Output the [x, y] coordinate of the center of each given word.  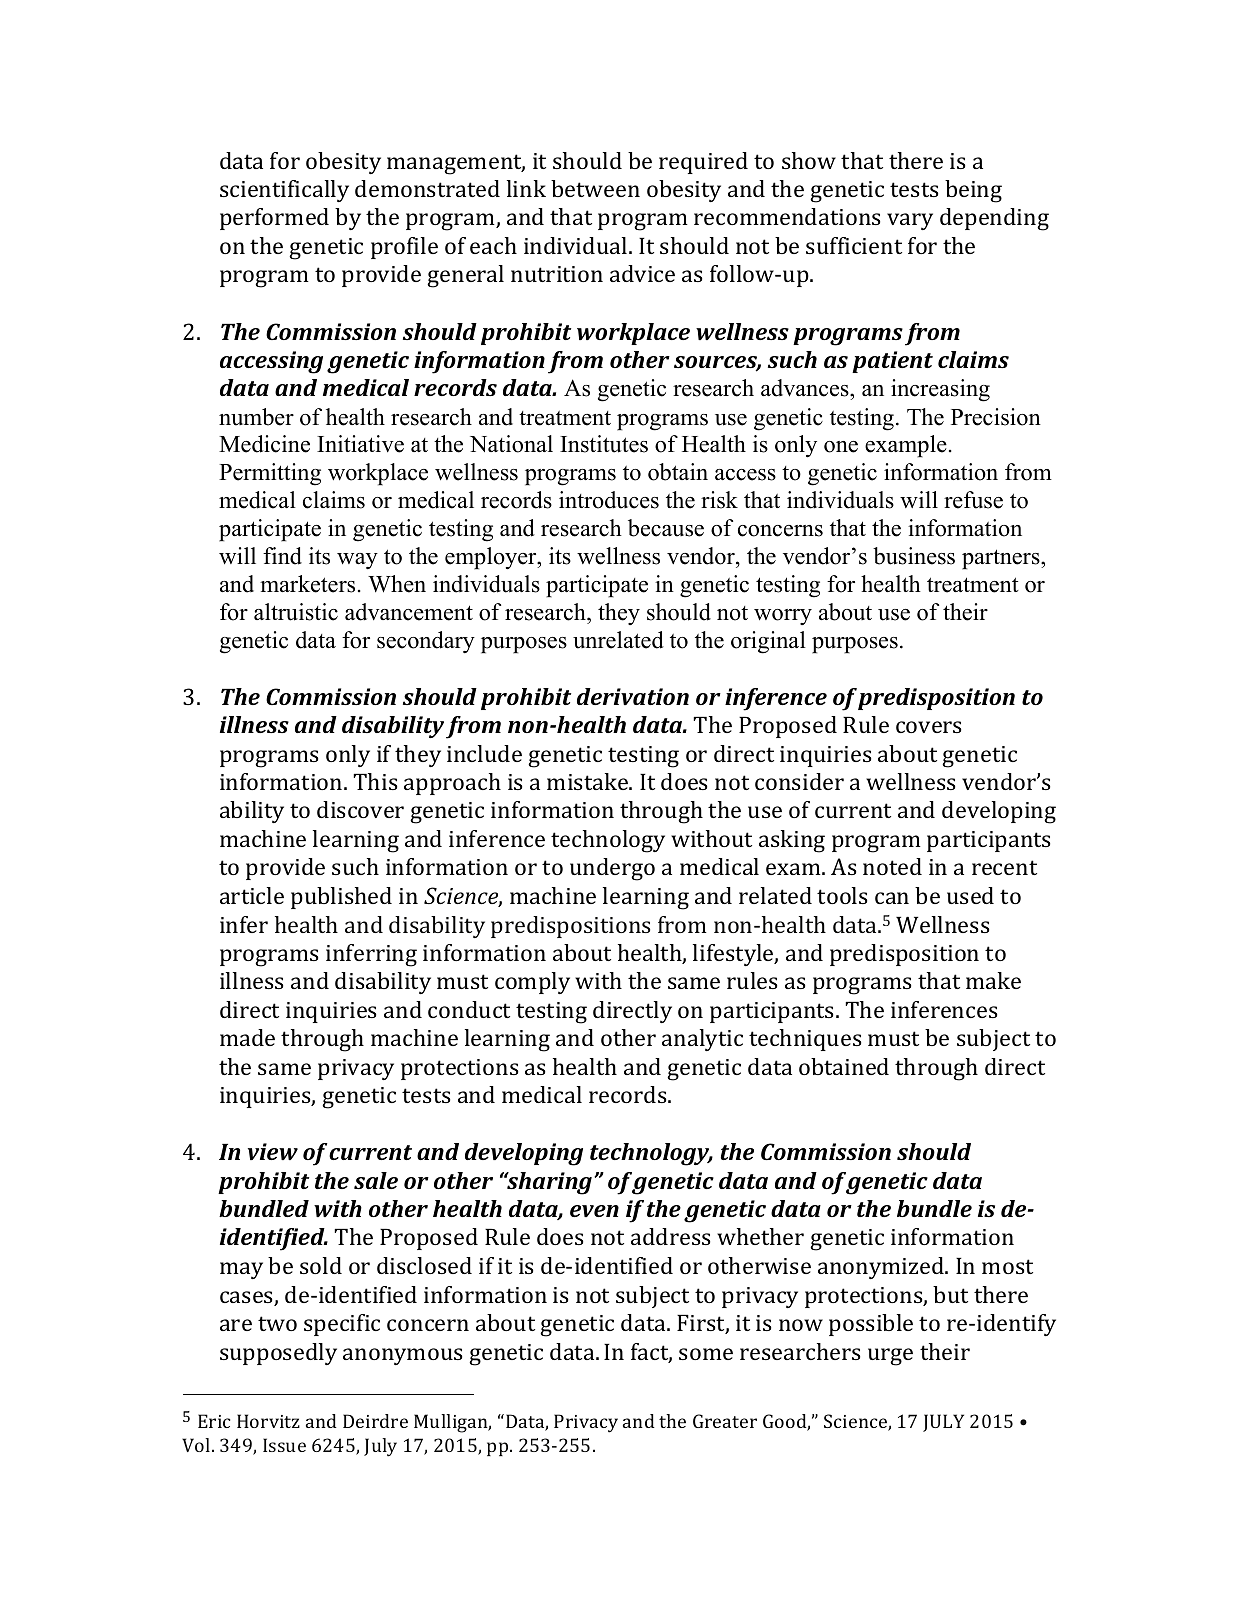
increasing [940, 390]
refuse [973, 500]
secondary [426, 642]
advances [806, 389]
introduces [609, 500]
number [256, 417]
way [357, 561]
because [666, 528]
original [768, 642]
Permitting [270, 474]
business [914, 556]
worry [783, 617]
